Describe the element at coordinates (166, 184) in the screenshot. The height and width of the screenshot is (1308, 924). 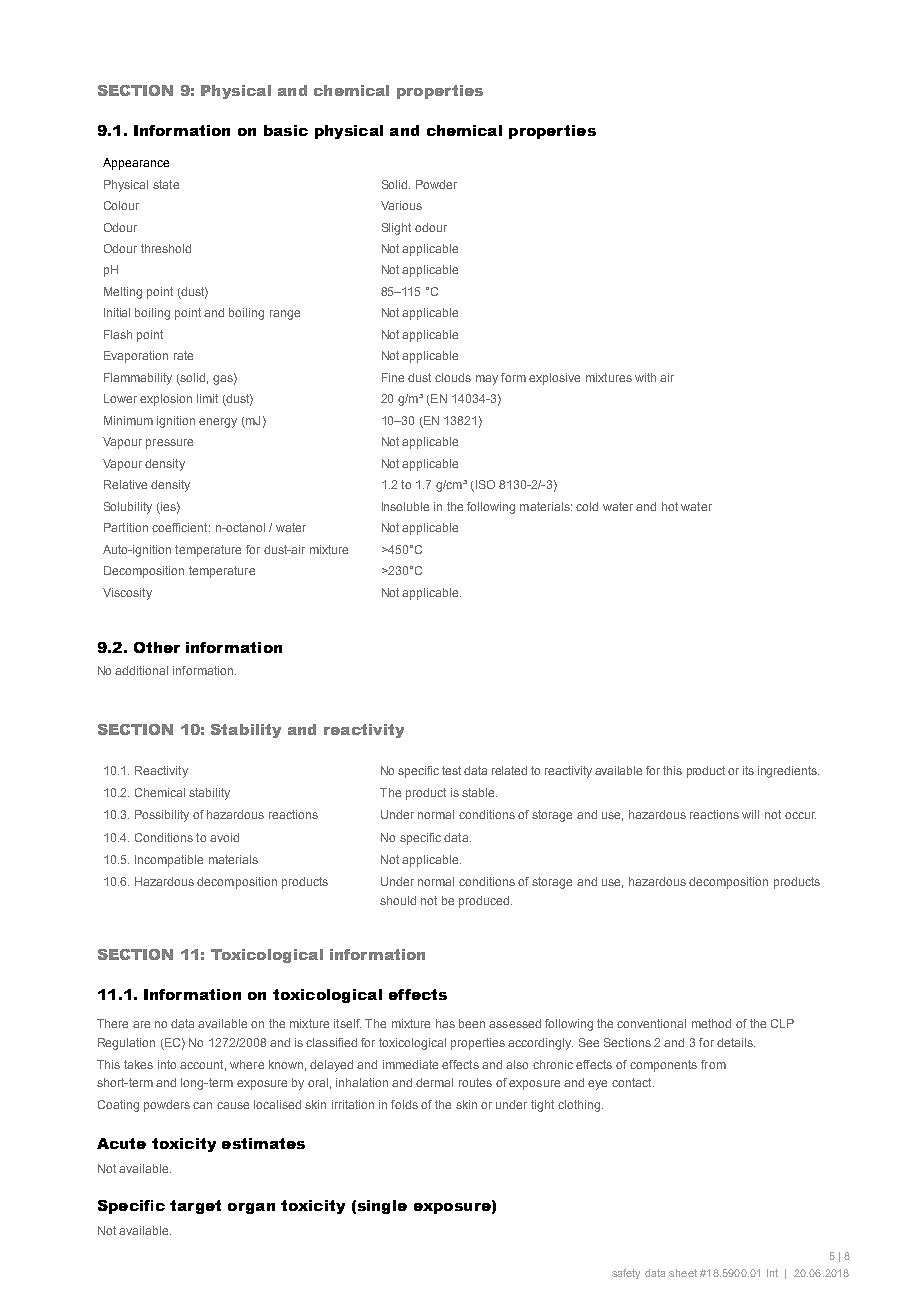
I see `state` at that location.
